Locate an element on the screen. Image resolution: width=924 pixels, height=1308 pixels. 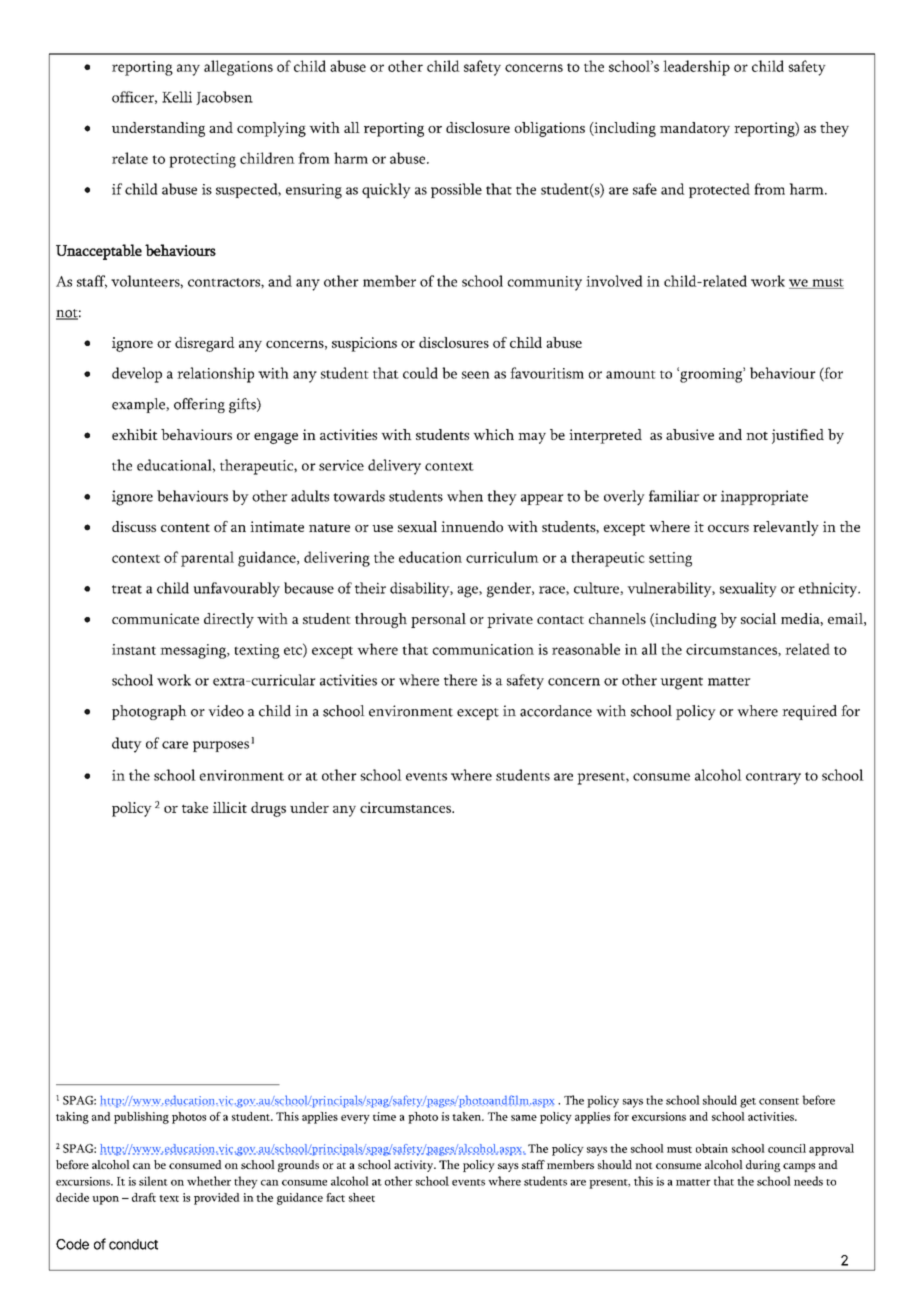
mandatory is located at coordinates (695, 129).
